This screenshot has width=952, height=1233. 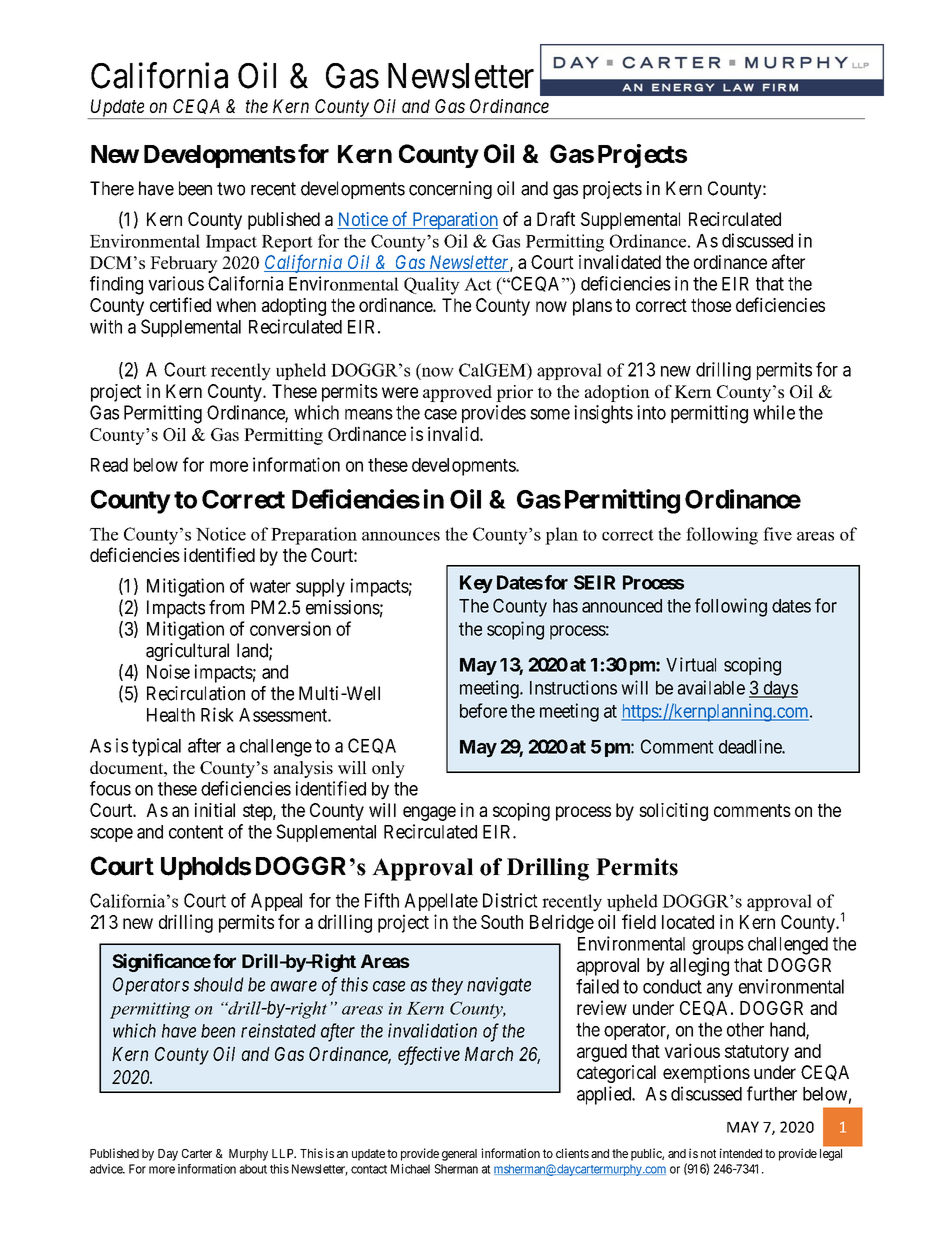 What do you see at coordinates (429, 813) in the screenshot?
I see `engage` at bounding box center [429, 813].
